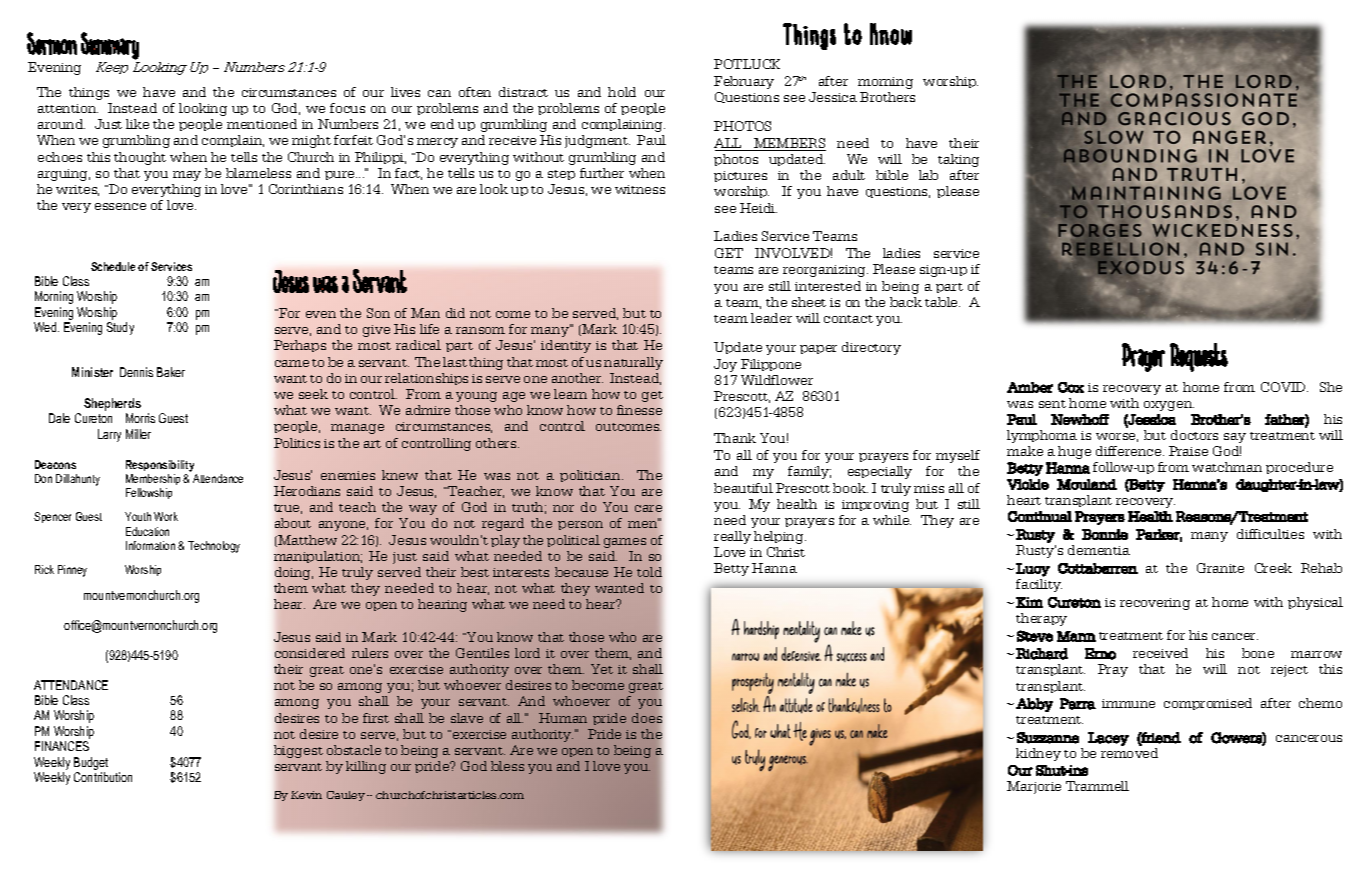 This screenshot has height=887, width=1372. What do you see at coordinates (1105, 534) in the screenshot?
I see `Bonnie` at bounding box center [1105, 534].
